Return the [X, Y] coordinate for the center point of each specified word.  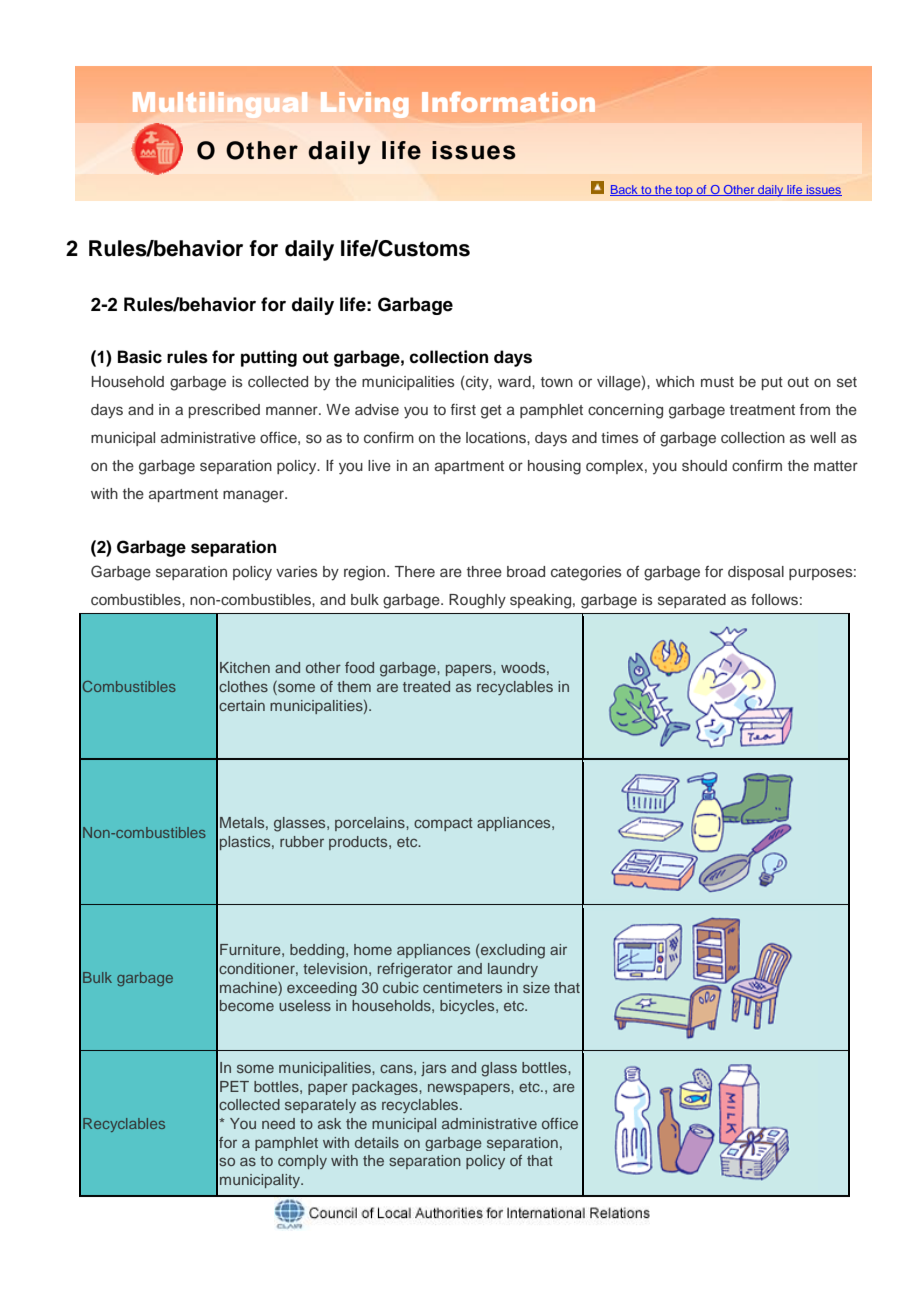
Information [508, 102]
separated [692, 601]
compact [443, 824]
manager [255, 496]
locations [497, 438]
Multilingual [220, 105]
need [278, 1123]
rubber [302, 841]
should [704, 466]
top [684, 191]
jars [433, 1069]
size [536, 987]
